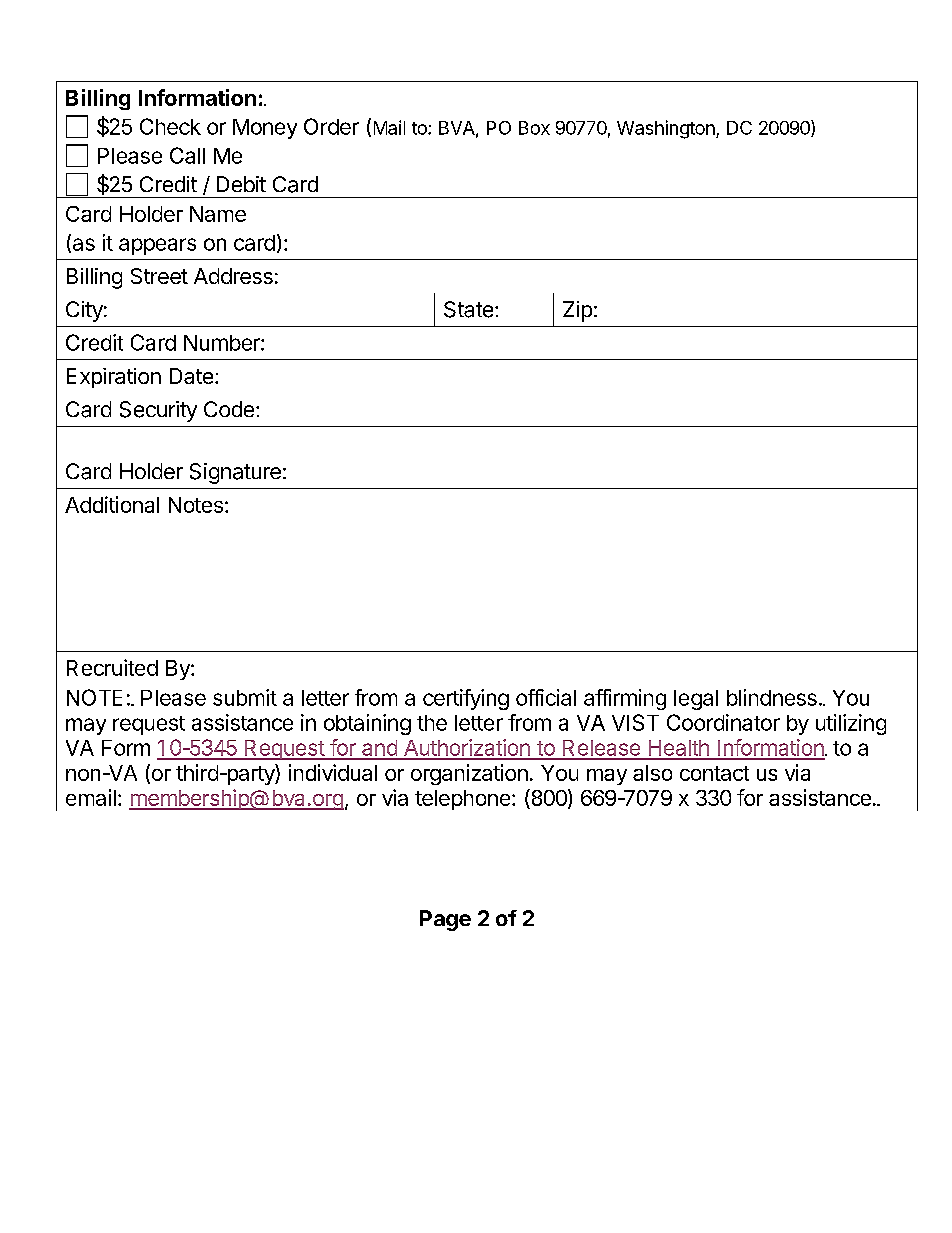 This screenshot has height=1233, width=952. I want to click on State, so click(468, 309).
